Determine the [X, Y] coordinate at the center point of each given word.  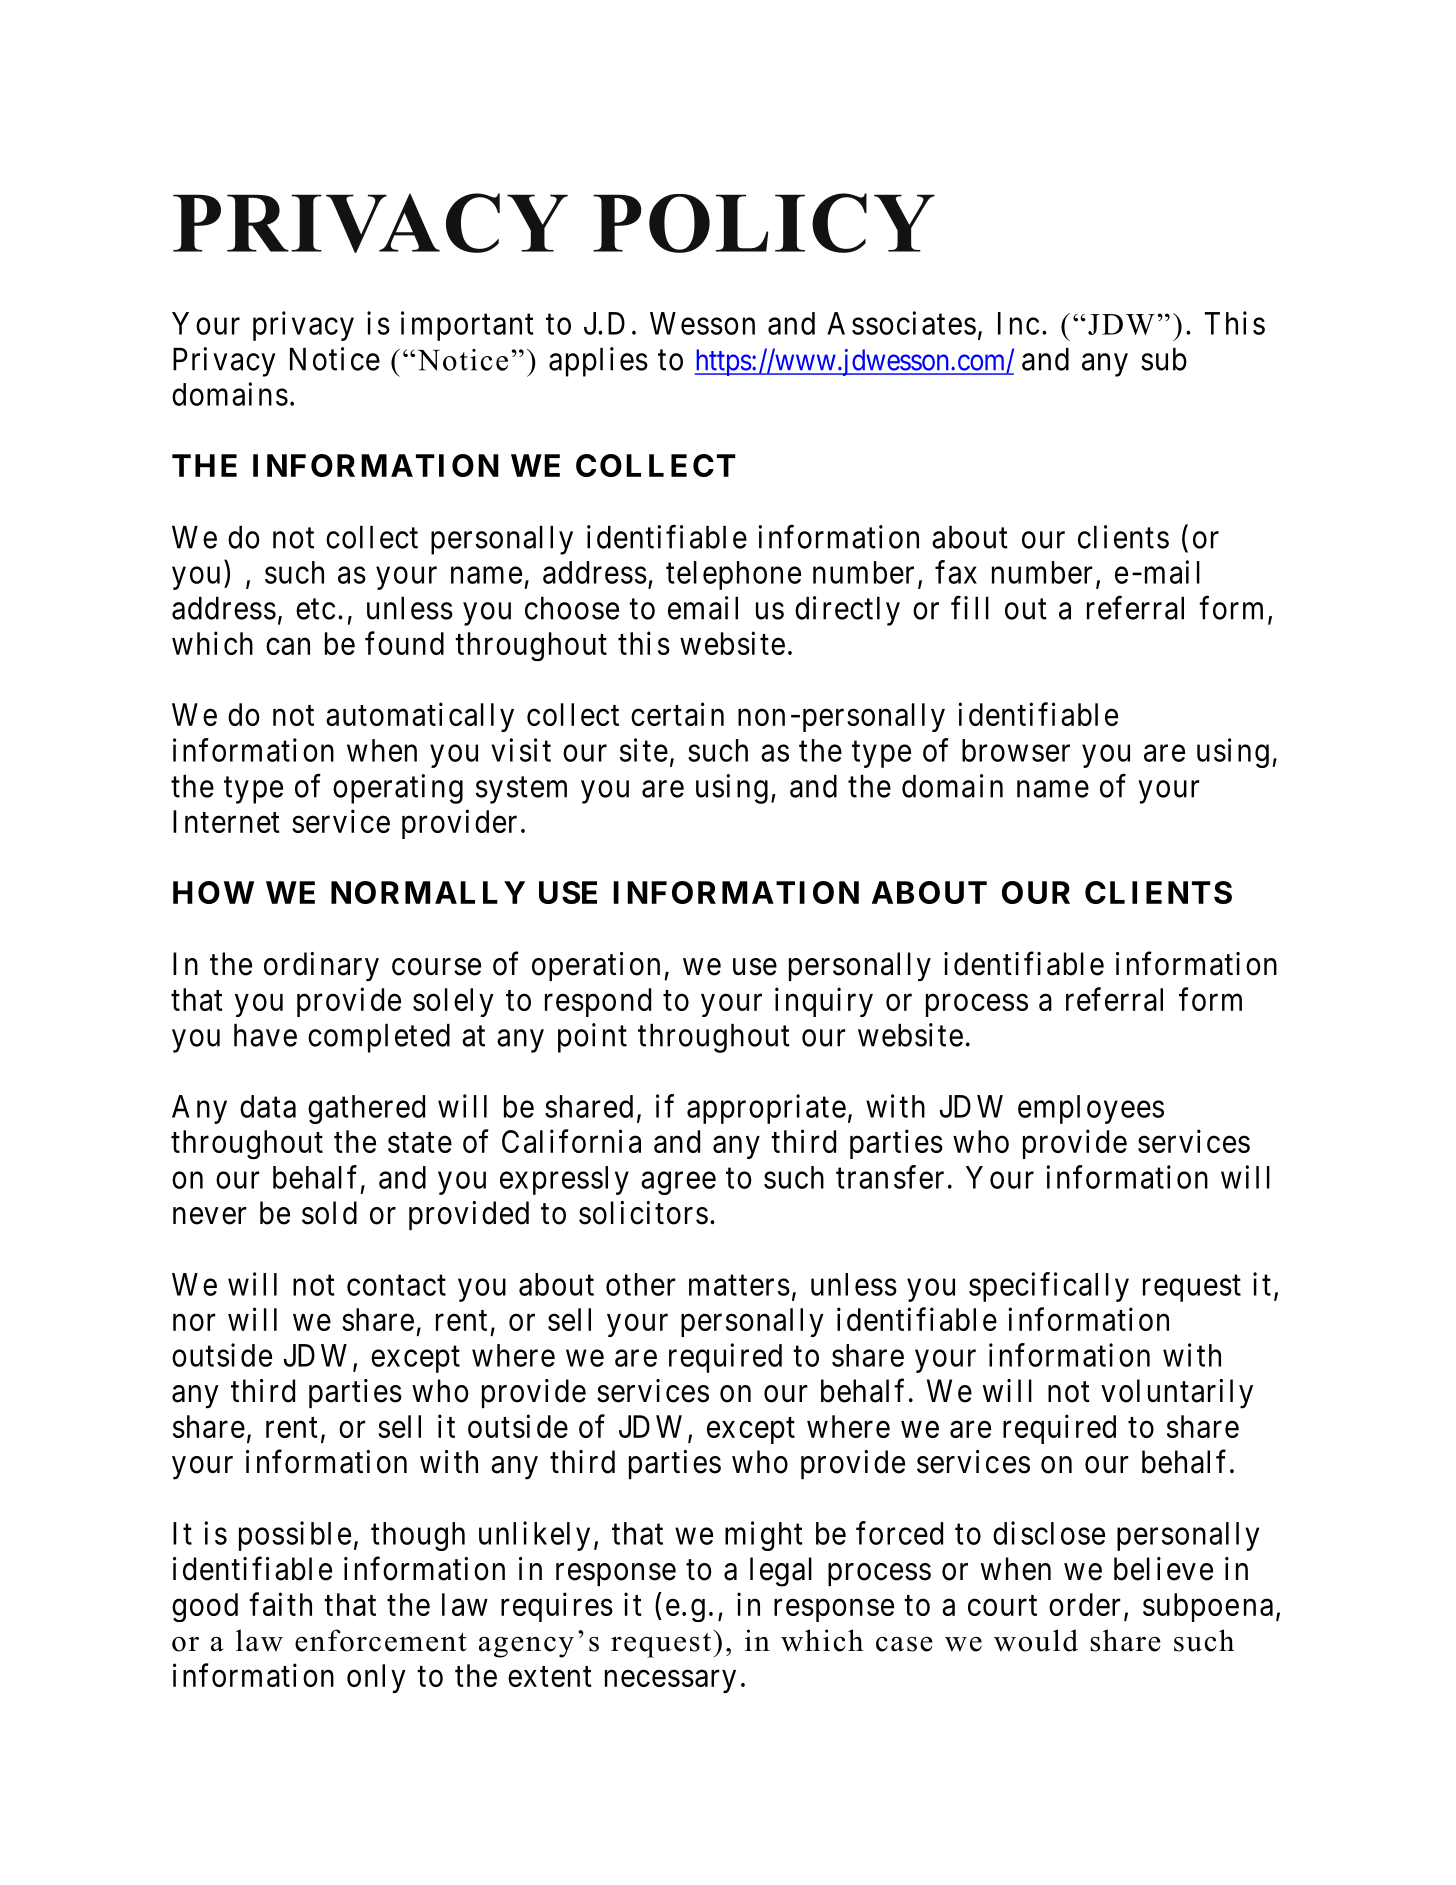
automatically [420, 717]
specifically [1049, 1287]
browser [1016, 750]
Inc [1018, 323]
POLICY [764, 223]
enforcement [381, 1640]
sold [329, 1213]
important [467, 326]
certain [677, 714]
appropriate [766, 1109]
